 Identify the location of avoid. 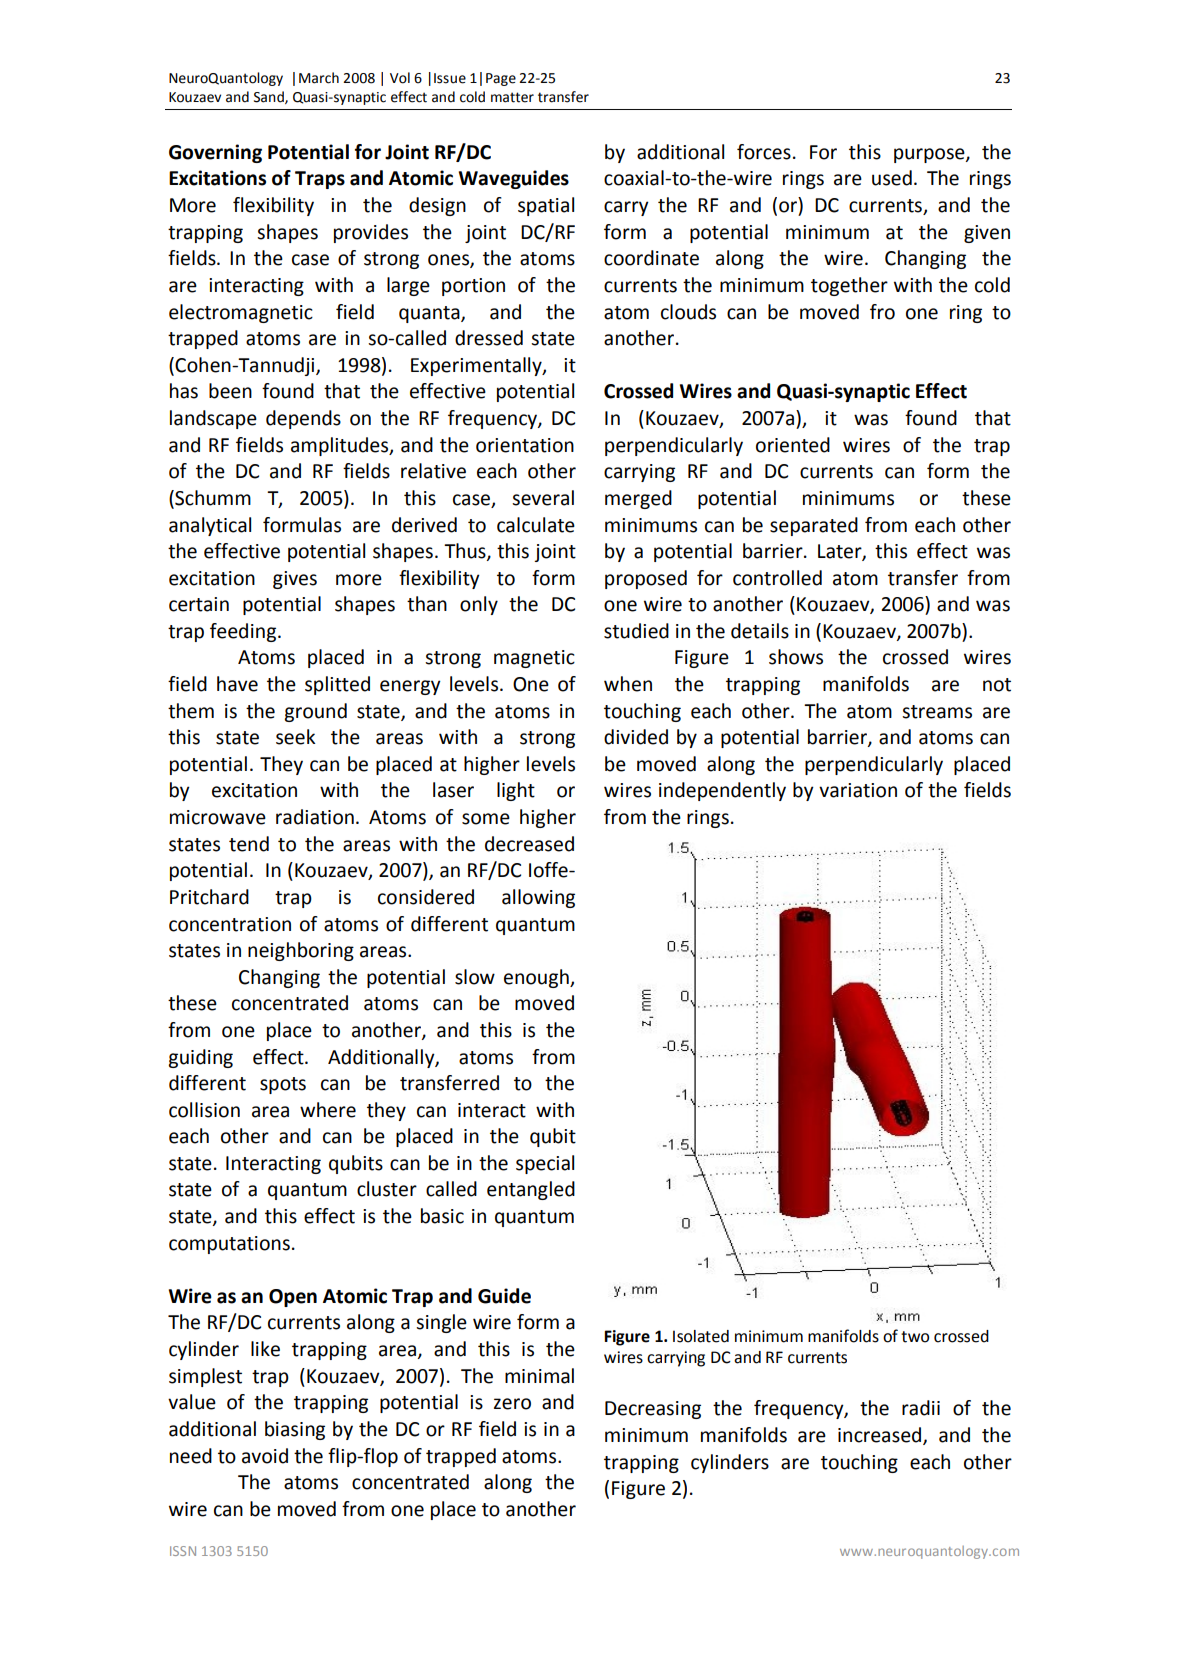
(265, 1456).
